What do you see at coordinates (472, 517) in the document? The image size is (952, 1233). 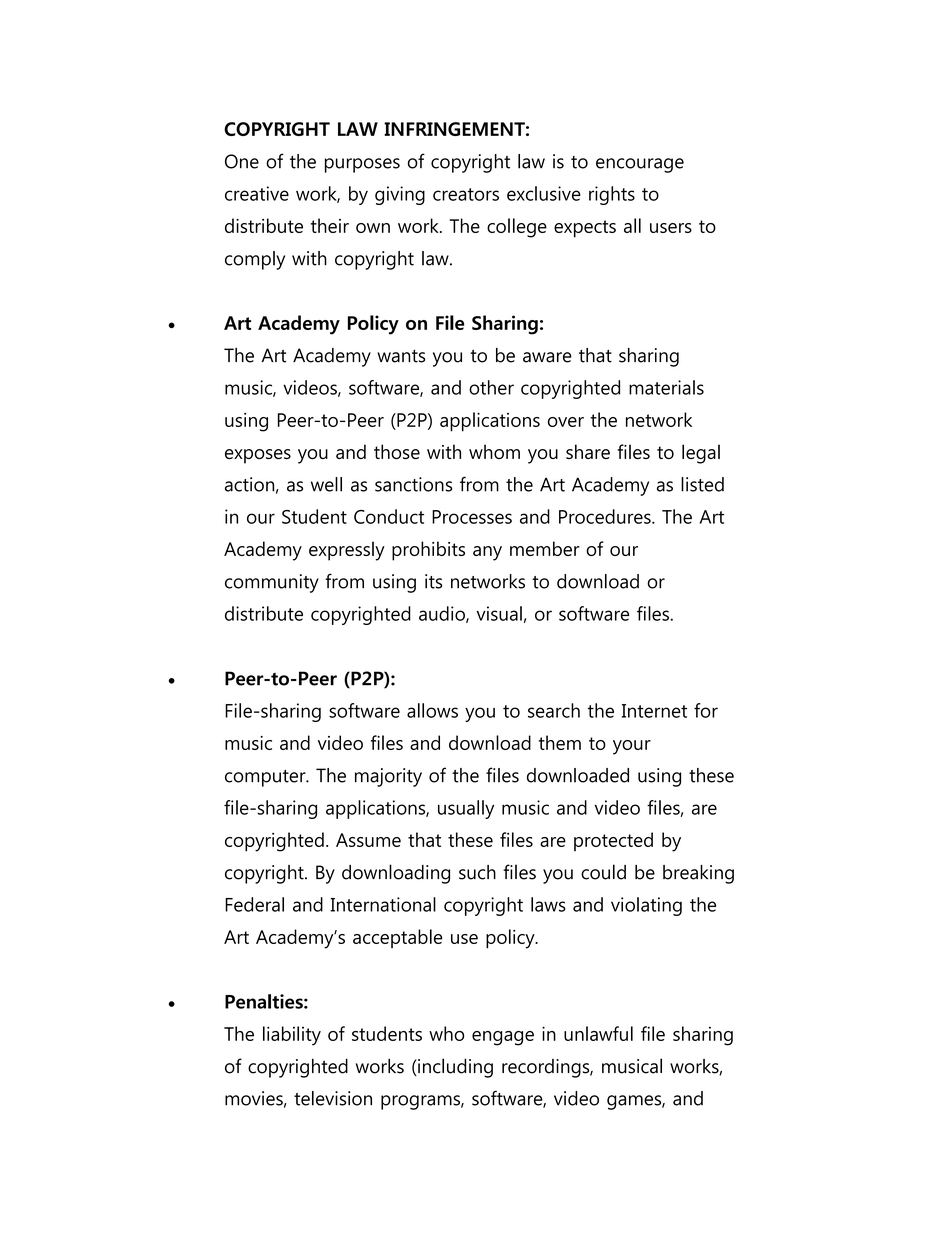 I see `Processes` at bounding box center [472, 517].
